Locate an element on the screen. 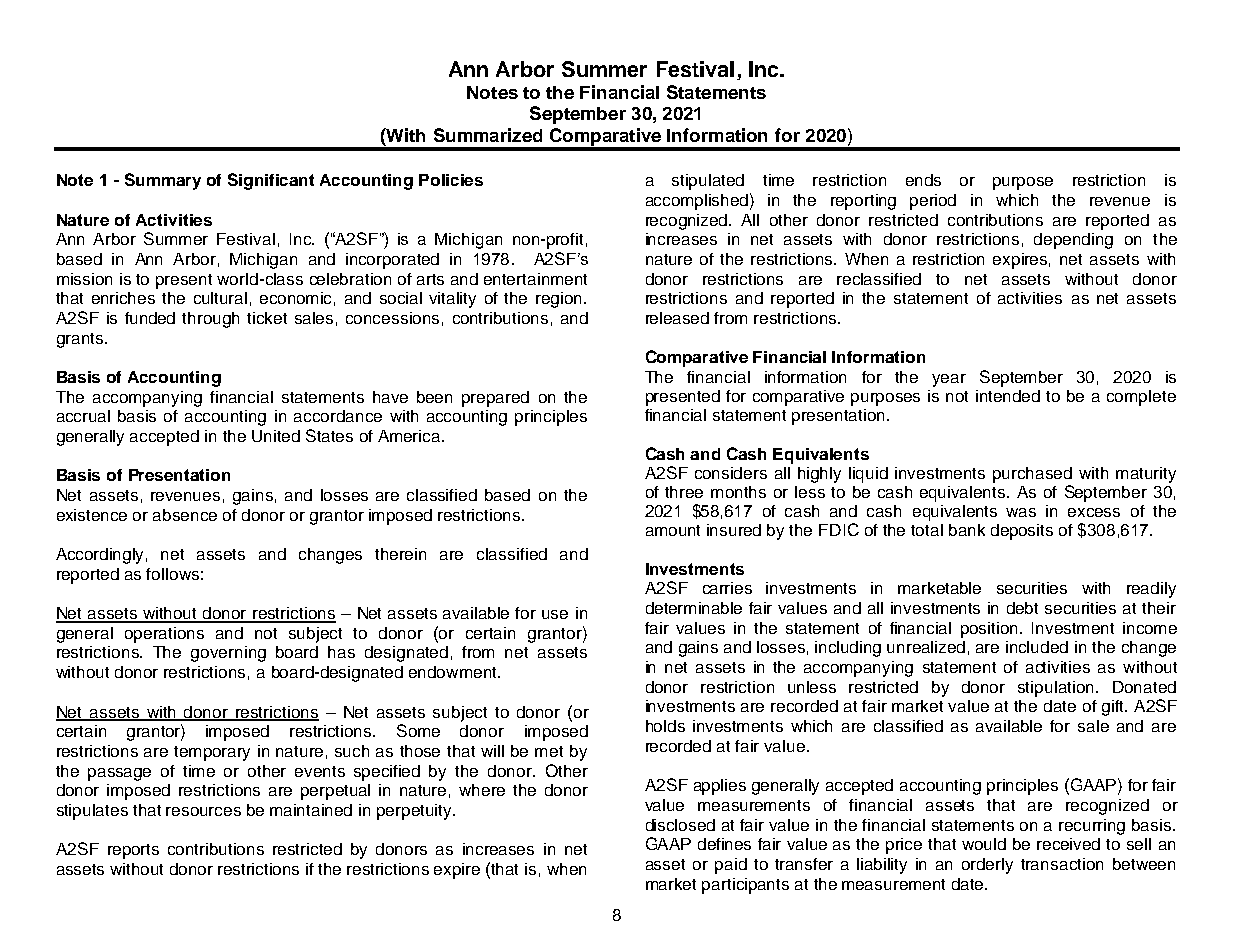 The height and width of the screenshot is (952, 1233). amount is located at coordinates (673, 530).
